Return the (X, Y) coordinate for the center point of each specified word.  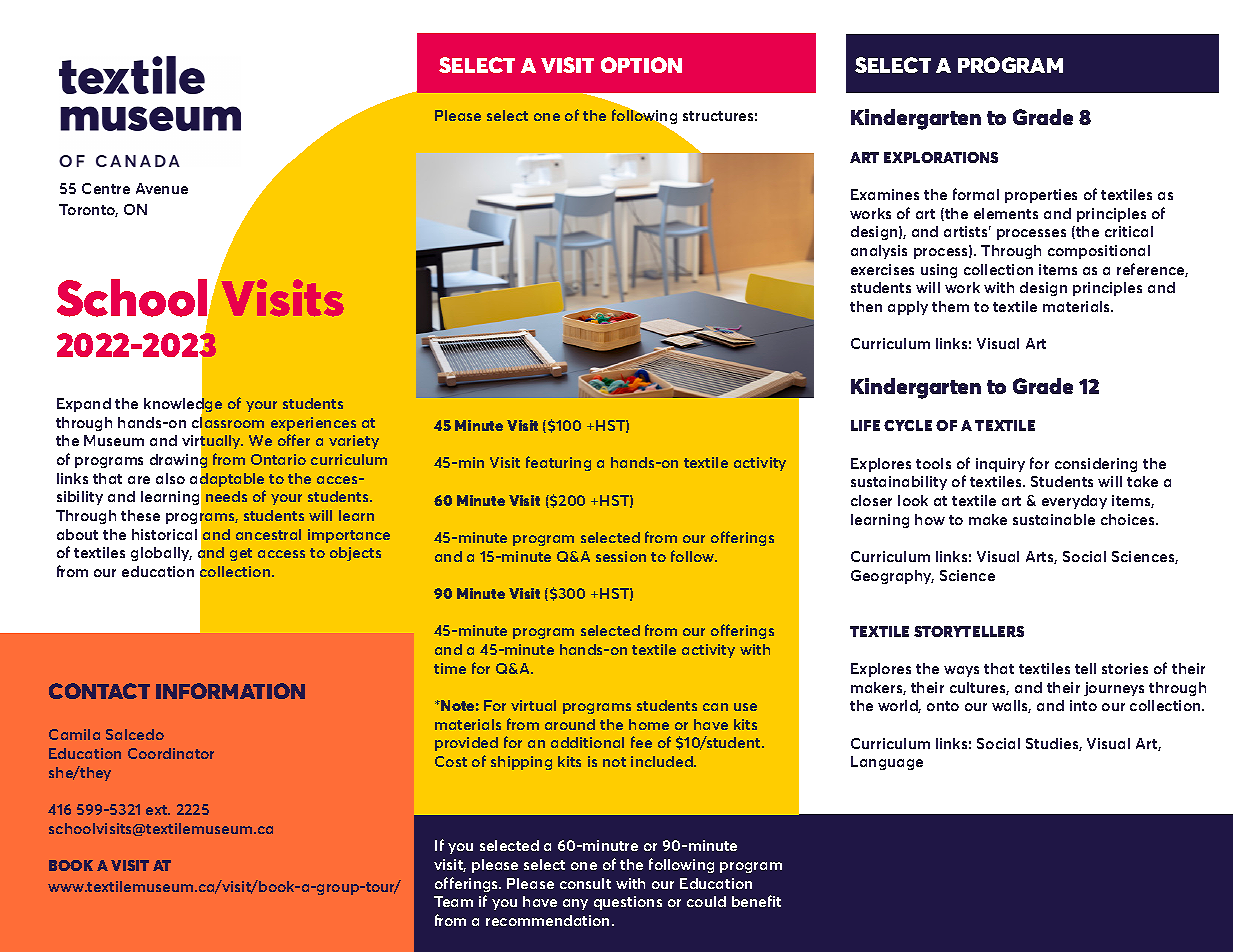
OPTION (641, 65)
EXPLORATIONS (941, 157)
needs (226, 496)
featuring (558, 463)
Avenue (162, 188)
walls (1011, 706)
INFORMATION (230, 691)
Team (453, 901)
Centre (106, 188)
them (950, 306)
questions (628, 903)
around (570, 724)
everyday (1074, 502)
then (866, 306)
